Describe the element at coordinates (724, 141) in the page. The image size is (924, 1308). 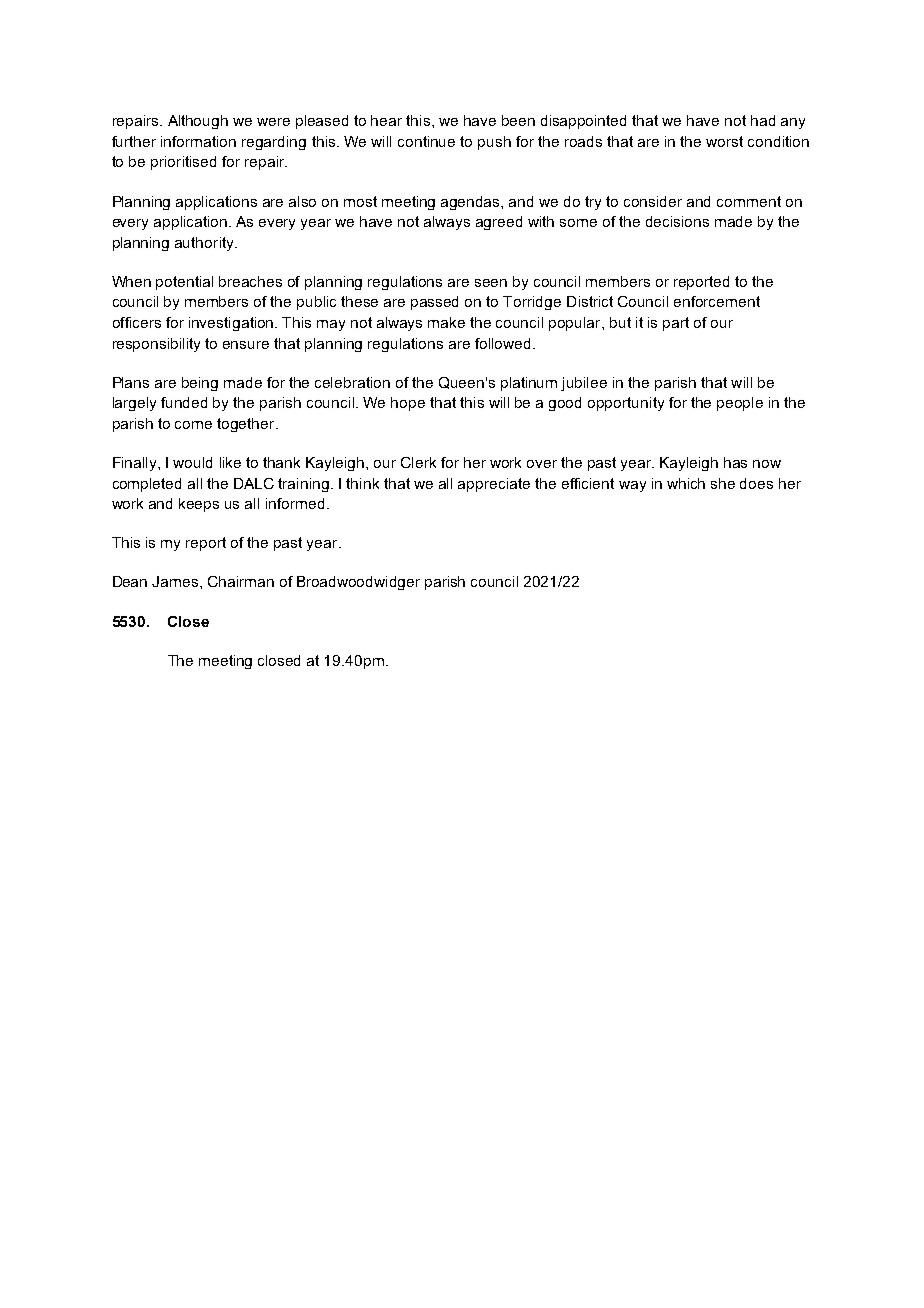
I see `worst` at that location.
